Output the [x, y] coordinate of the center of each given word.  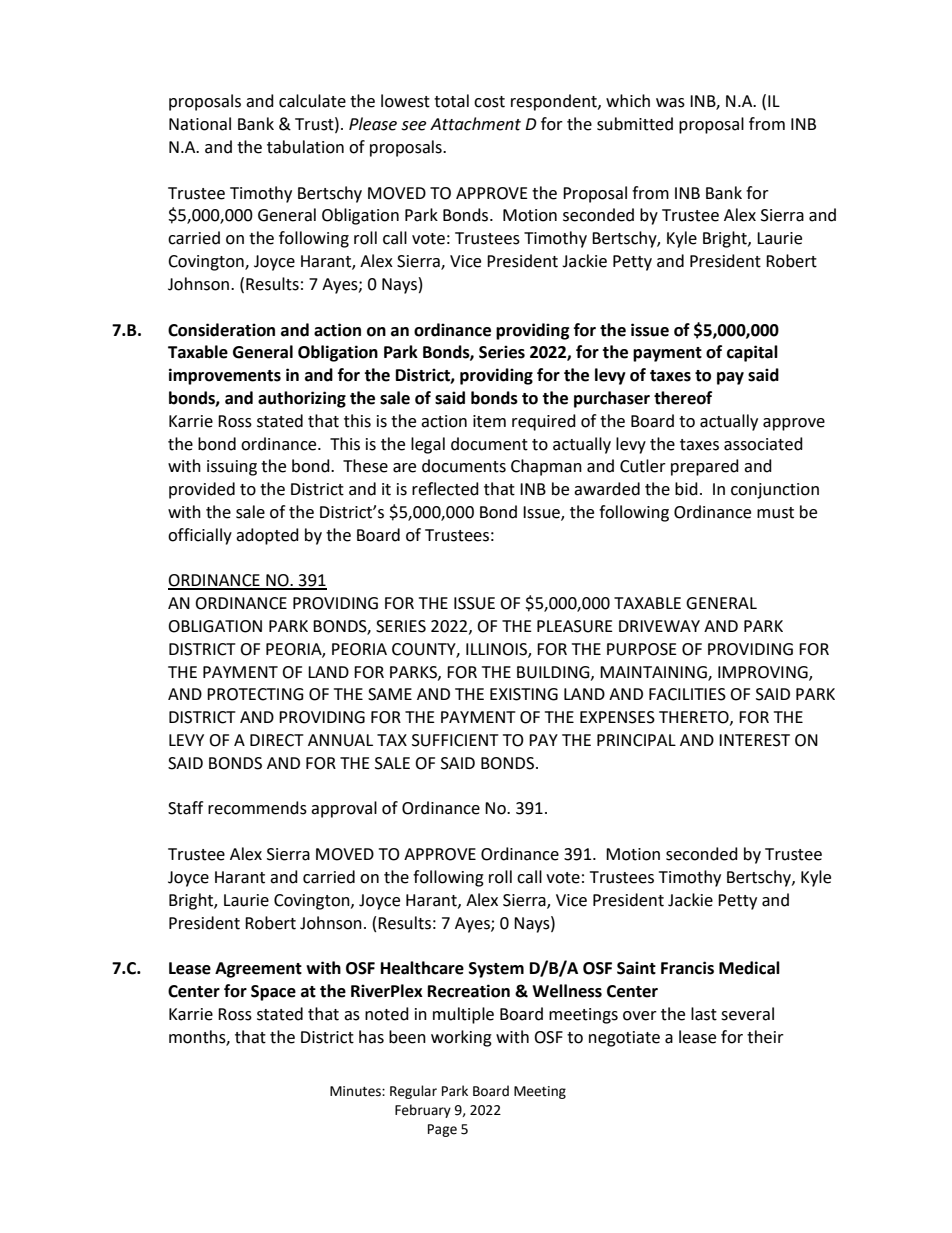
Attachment [475, 124]
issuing [232, 468]
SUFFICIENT [455, 740]
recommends [257, 808]
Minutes [356, 1091]
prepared [705, 467]
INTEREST [754, 740]
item [489, 421]
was [670, 103]
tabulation [305, 147]
